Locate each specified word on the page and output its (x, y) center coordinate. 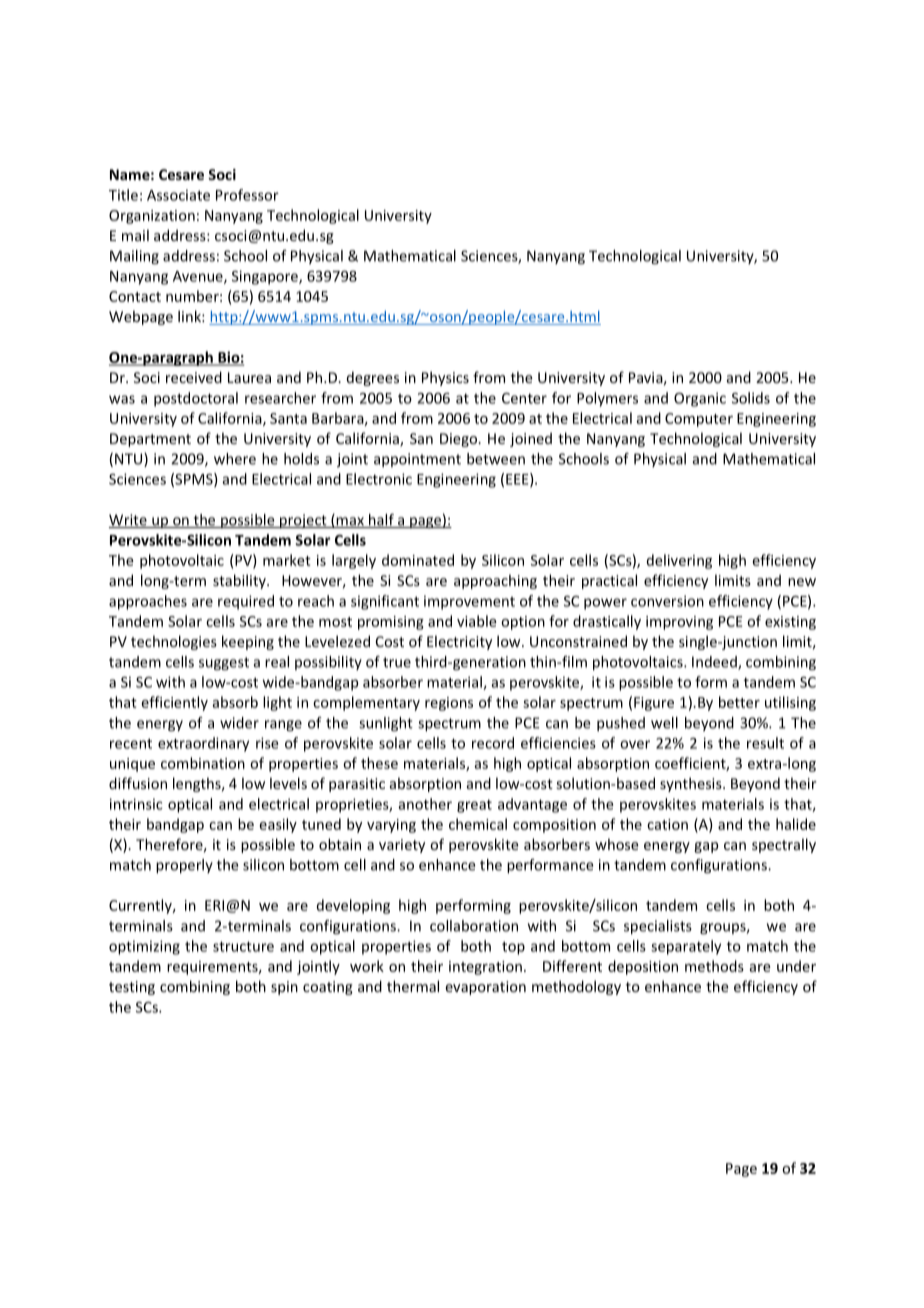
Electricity (459, 642)
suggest (224, 664)
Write (129, 521)
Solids (751, 398)
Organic (700, 399)
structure (243, 946)
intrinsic (136, 804)
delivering (679, 561)
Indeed (715, 663)
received (194, 377)
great (474, 806)
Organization (152, 217)
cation (667, 824)
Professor (247, 195)
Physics (445, 378)
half (381, 521)
